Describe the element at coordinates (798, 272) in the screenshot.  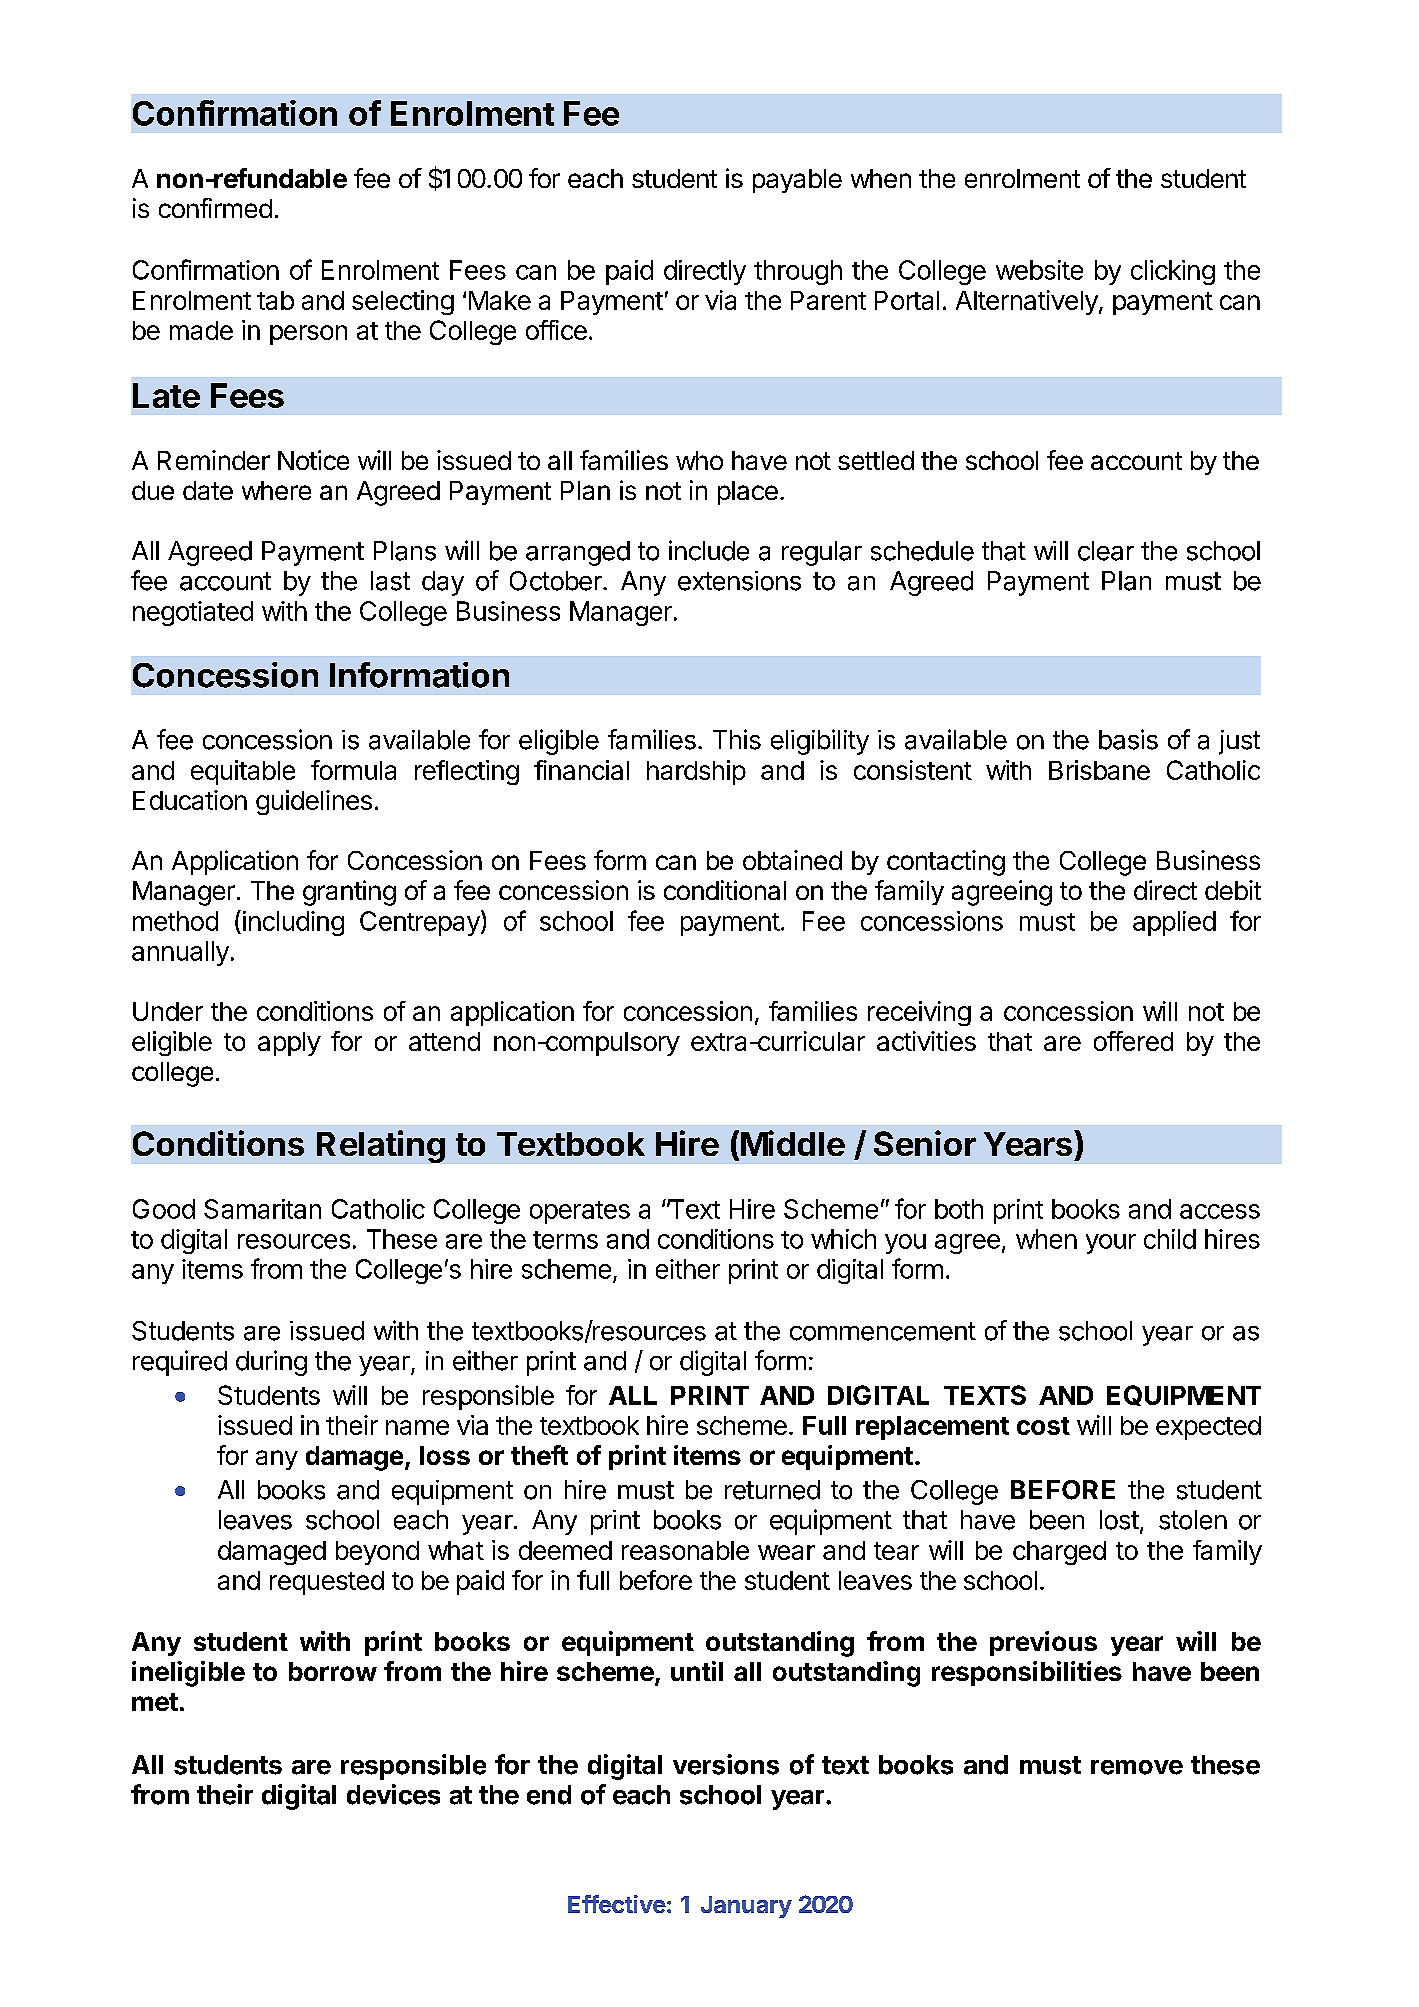
I see `through` at that location.
